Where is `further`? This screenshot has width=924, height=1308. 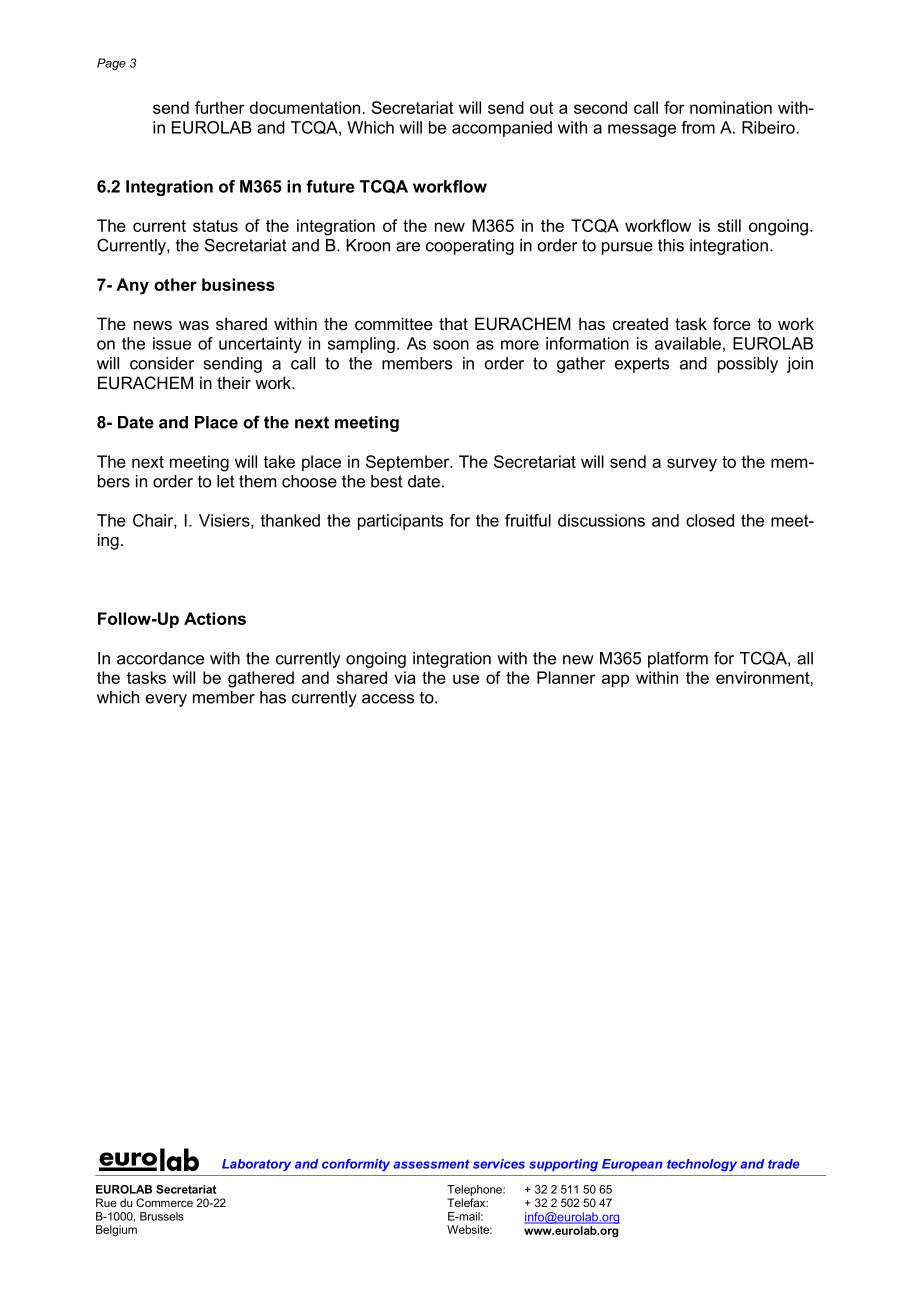
further is located at coordinates (220, 107).
